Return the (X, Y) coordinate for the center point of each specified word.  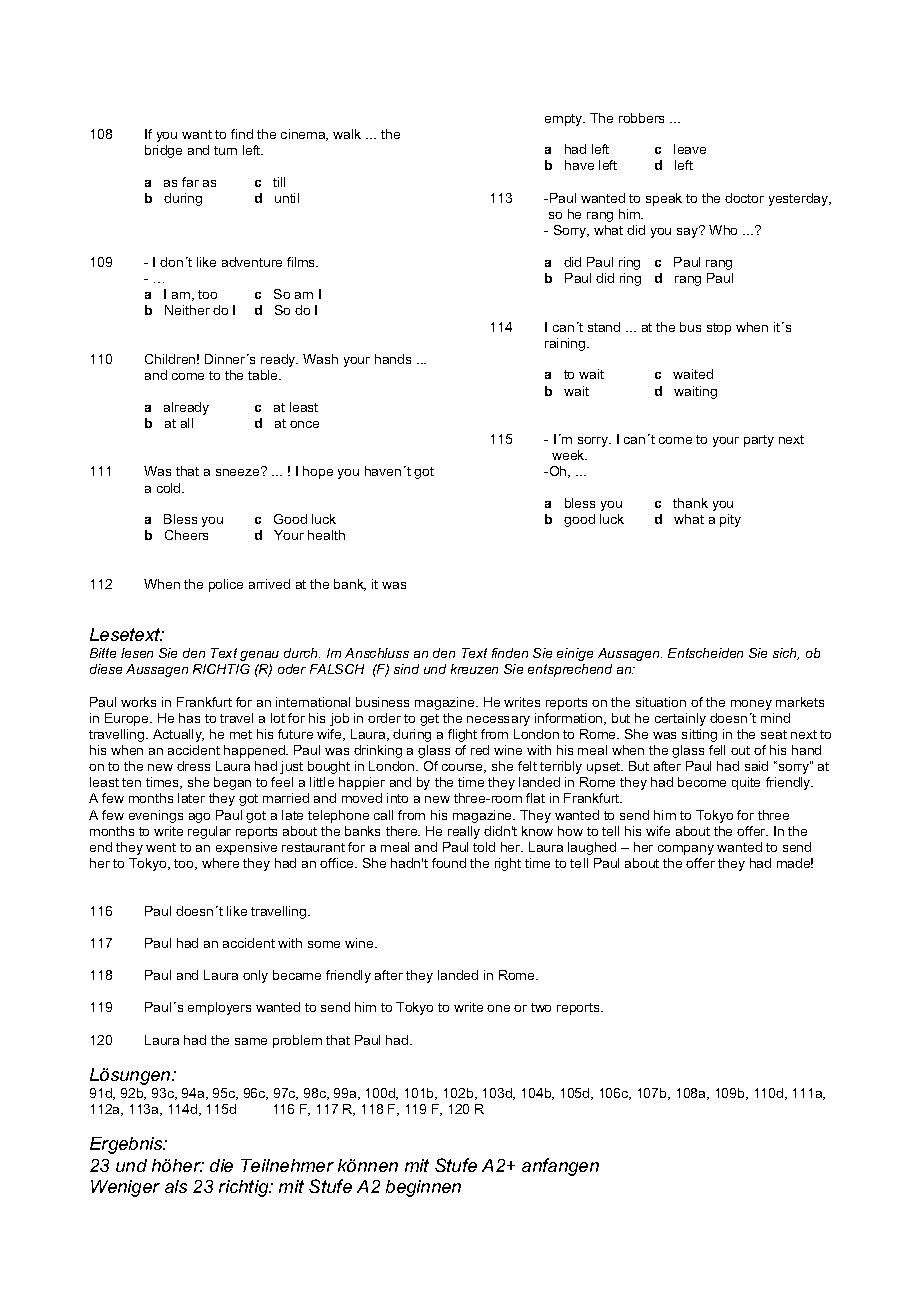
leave (690, 149)
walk (347, 134)
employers (219, 1008)
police (226, 585)
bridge (163, 151)
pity (730, 520)
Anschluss (377, 653)
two (541, 1007)
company (686, 850)
